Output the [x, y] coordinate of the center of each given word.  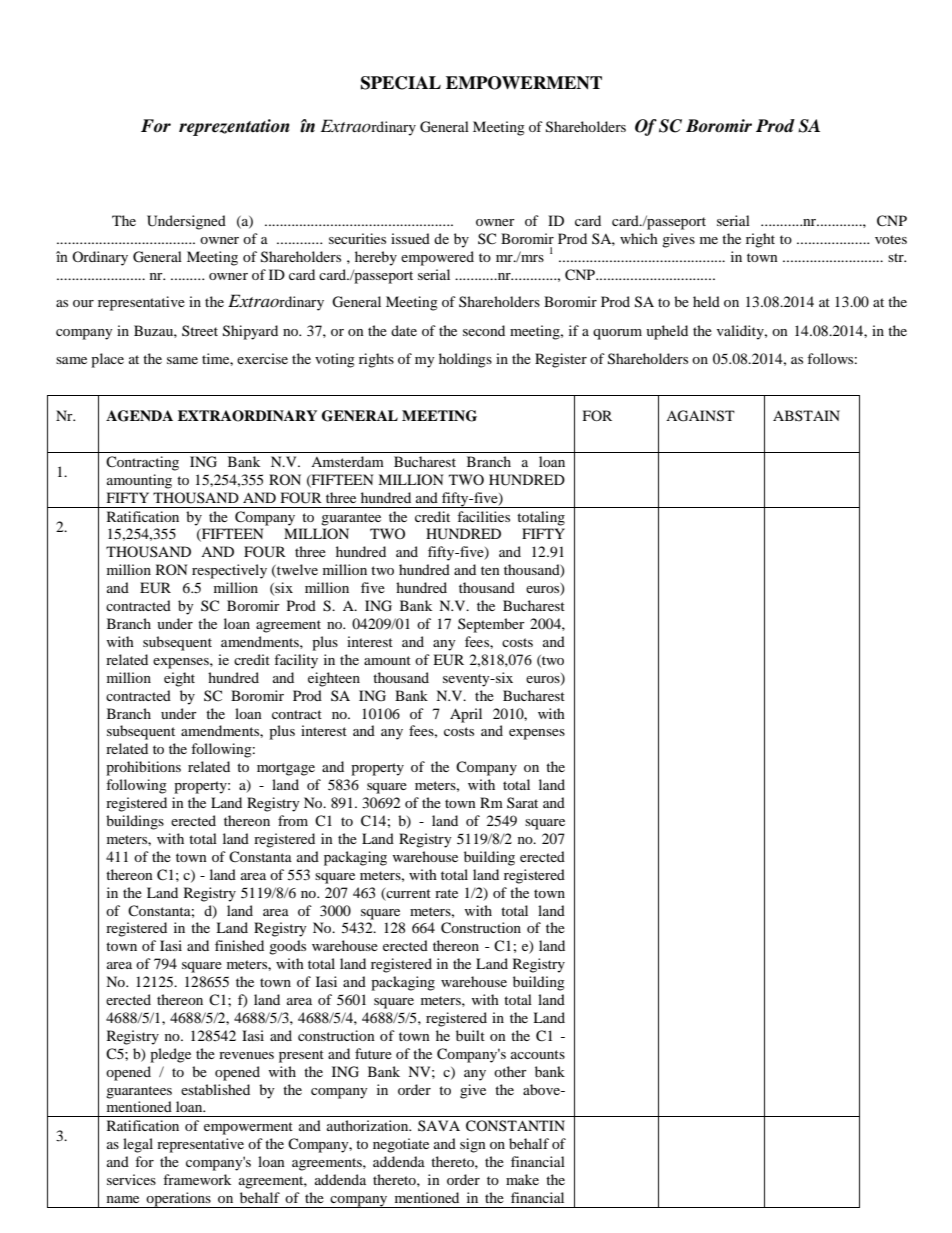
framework [197, 1179]
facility [296, 661]
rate [446, 893]
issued [410, 238]
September [491, 625]
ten [490, 570]
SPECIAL [401, 83]
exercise [262, 358]
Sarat [522, 802]
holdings [465, 360]
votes [891, 239]
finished [239, 945]
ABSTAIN [806, 415]
